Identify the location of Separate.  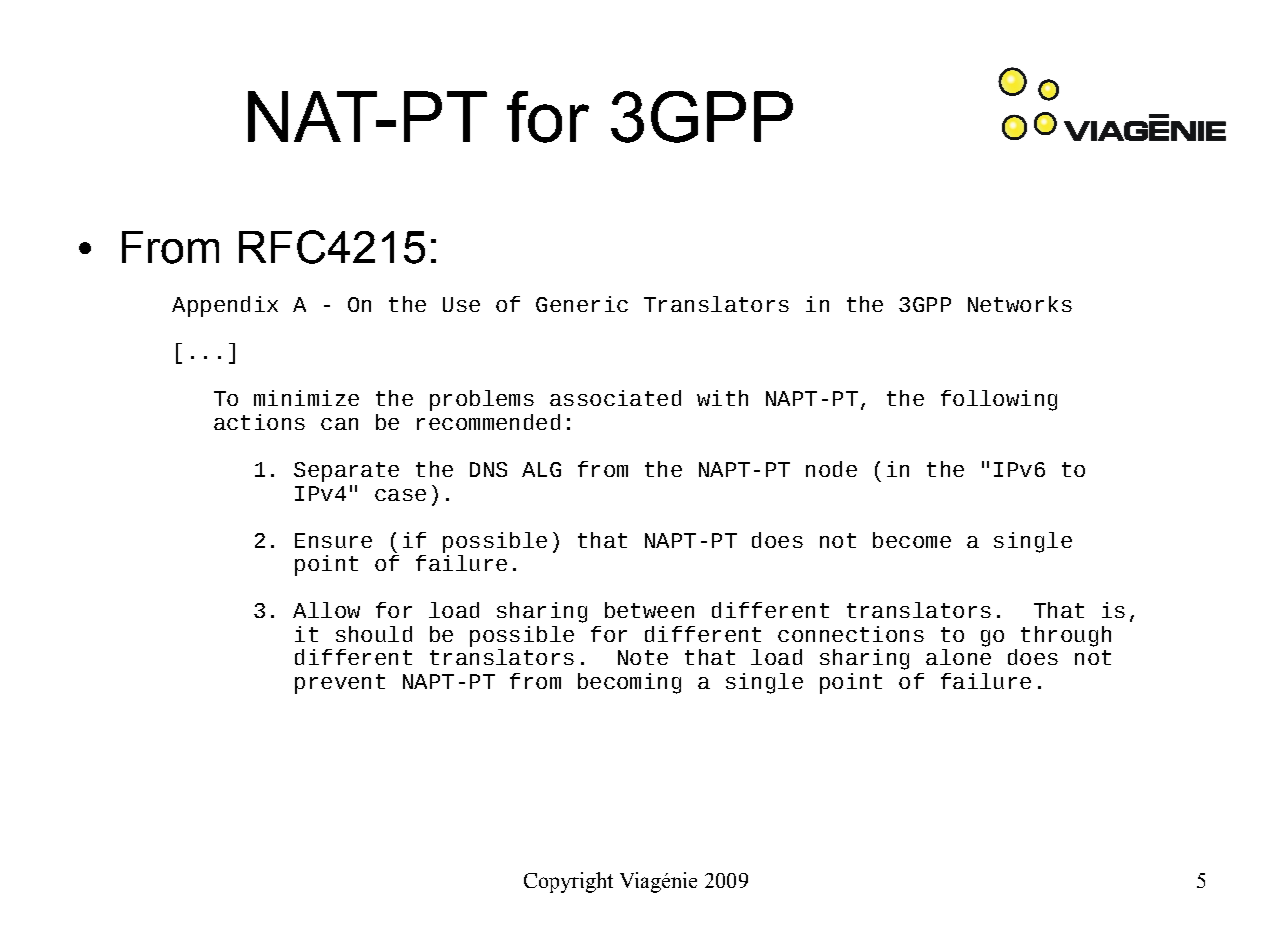
(346, 472).
